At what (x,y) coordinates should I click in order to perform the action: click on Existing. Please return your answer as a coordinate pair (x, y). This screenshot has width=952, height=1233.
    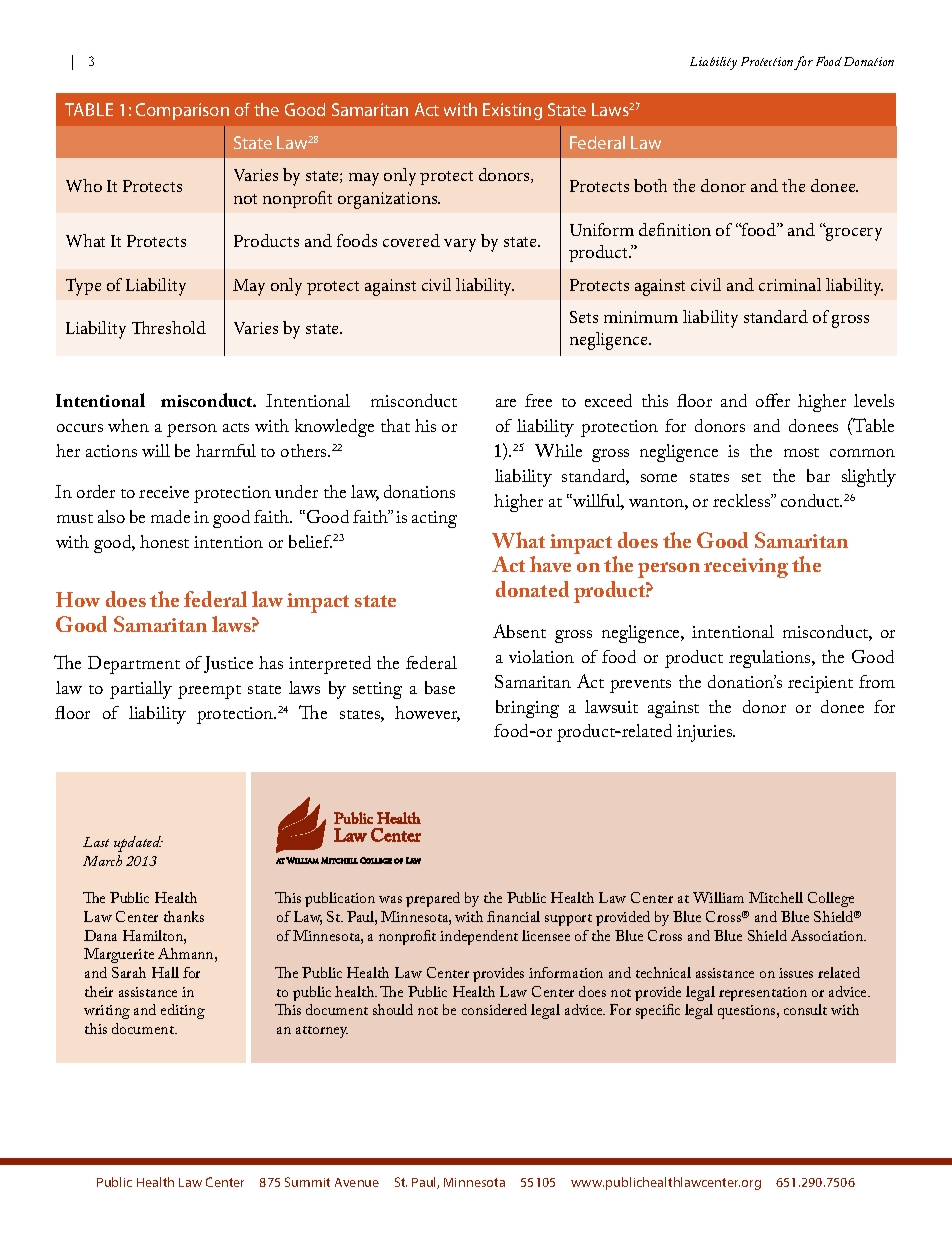
    Looking at the image, I should click on (512, 111).
